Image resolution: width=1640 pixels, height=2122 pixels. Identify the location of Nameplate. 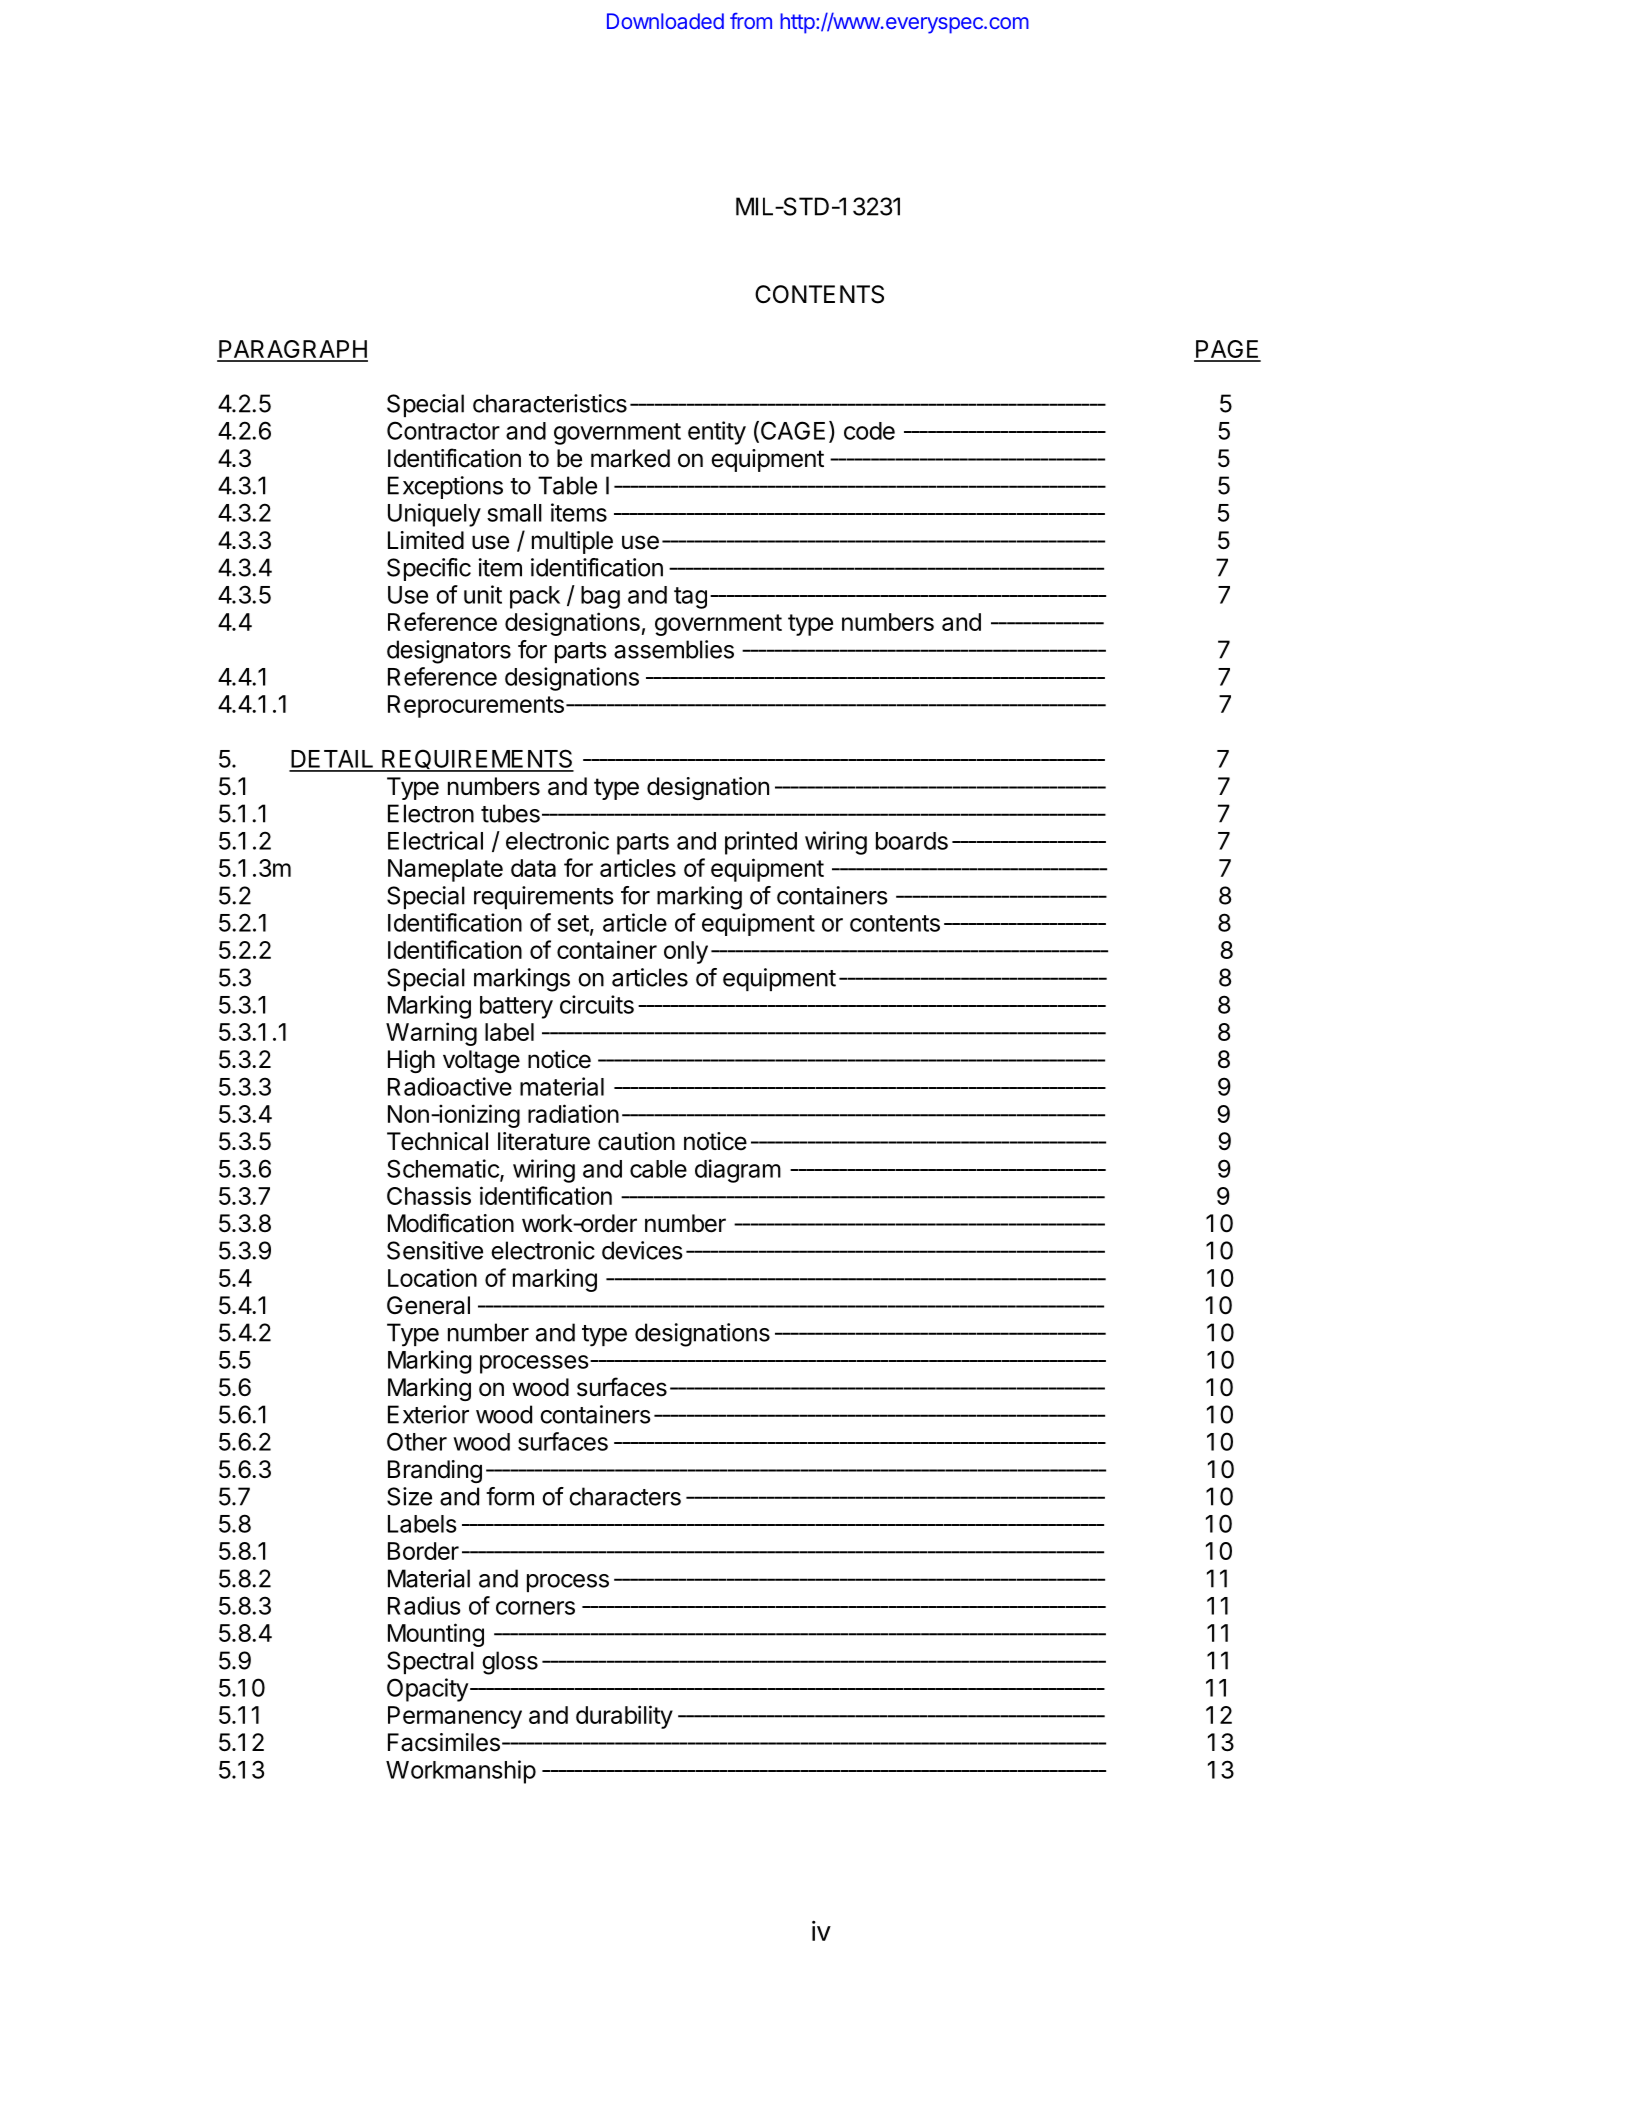
(445, 870).
